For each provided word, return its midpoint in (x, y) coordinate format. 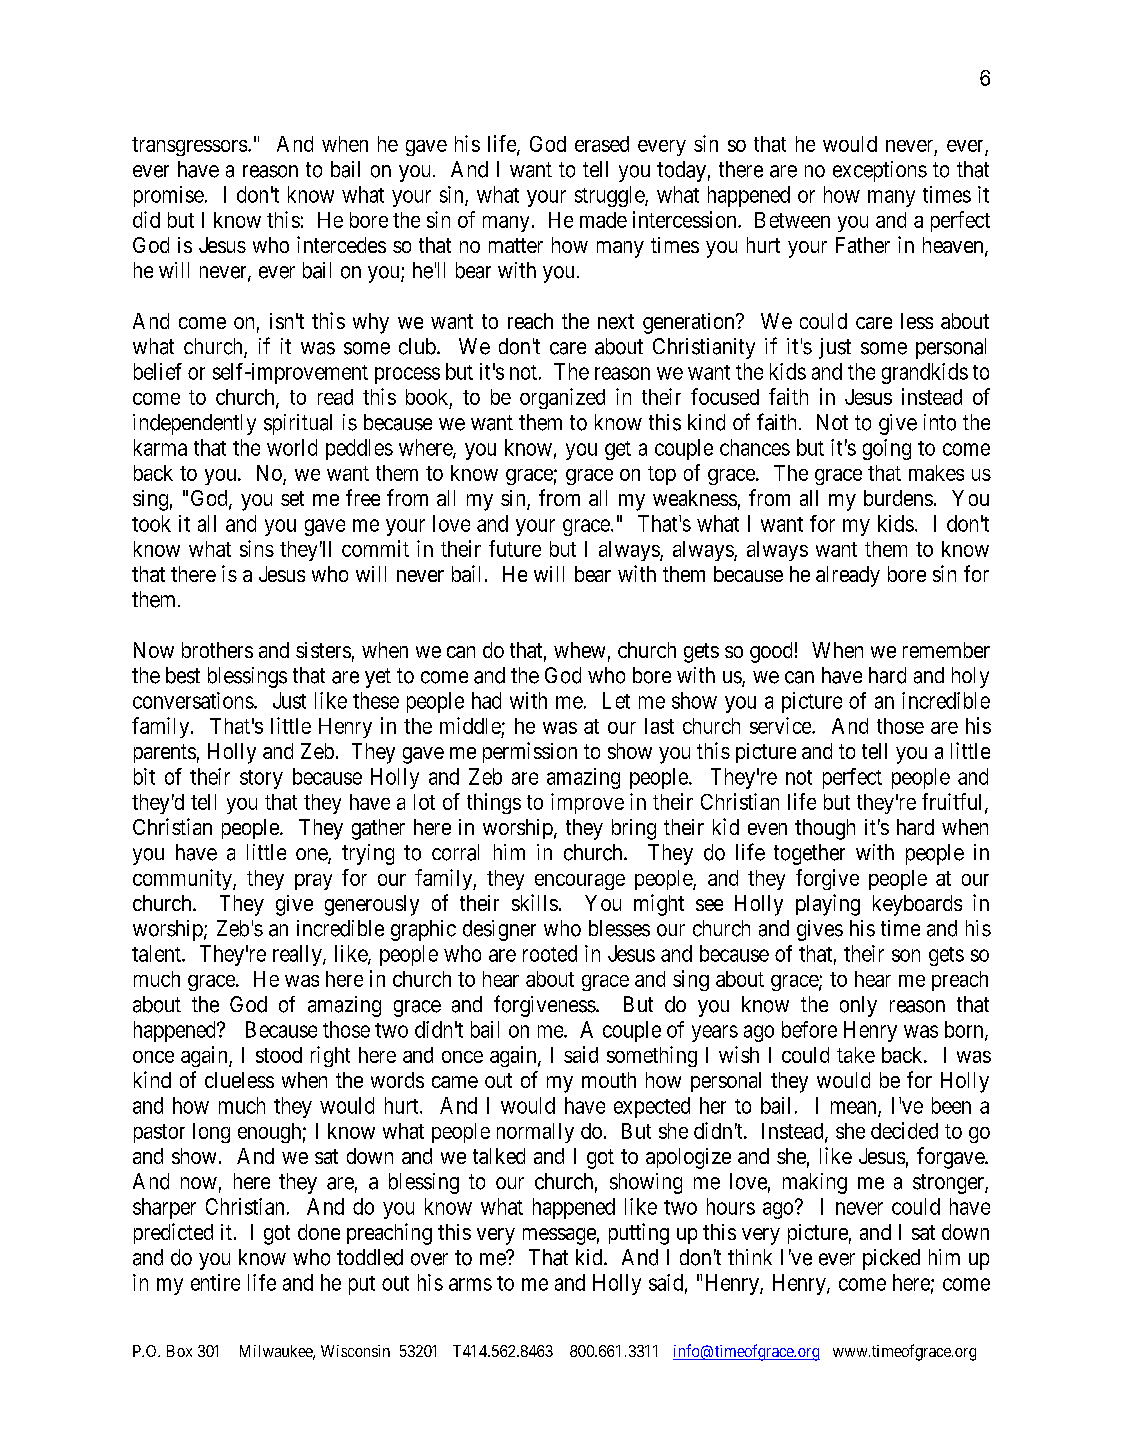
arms (470, 1284)
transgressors (189, 146)
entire (215, 1282)
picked (891, 1259)
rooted (550, 953)
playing (828, 905)
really (298, 955)
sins (257, 548)
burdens (898, 498)
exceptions (880, 171)
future (515, 548)
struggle (610, 196)
